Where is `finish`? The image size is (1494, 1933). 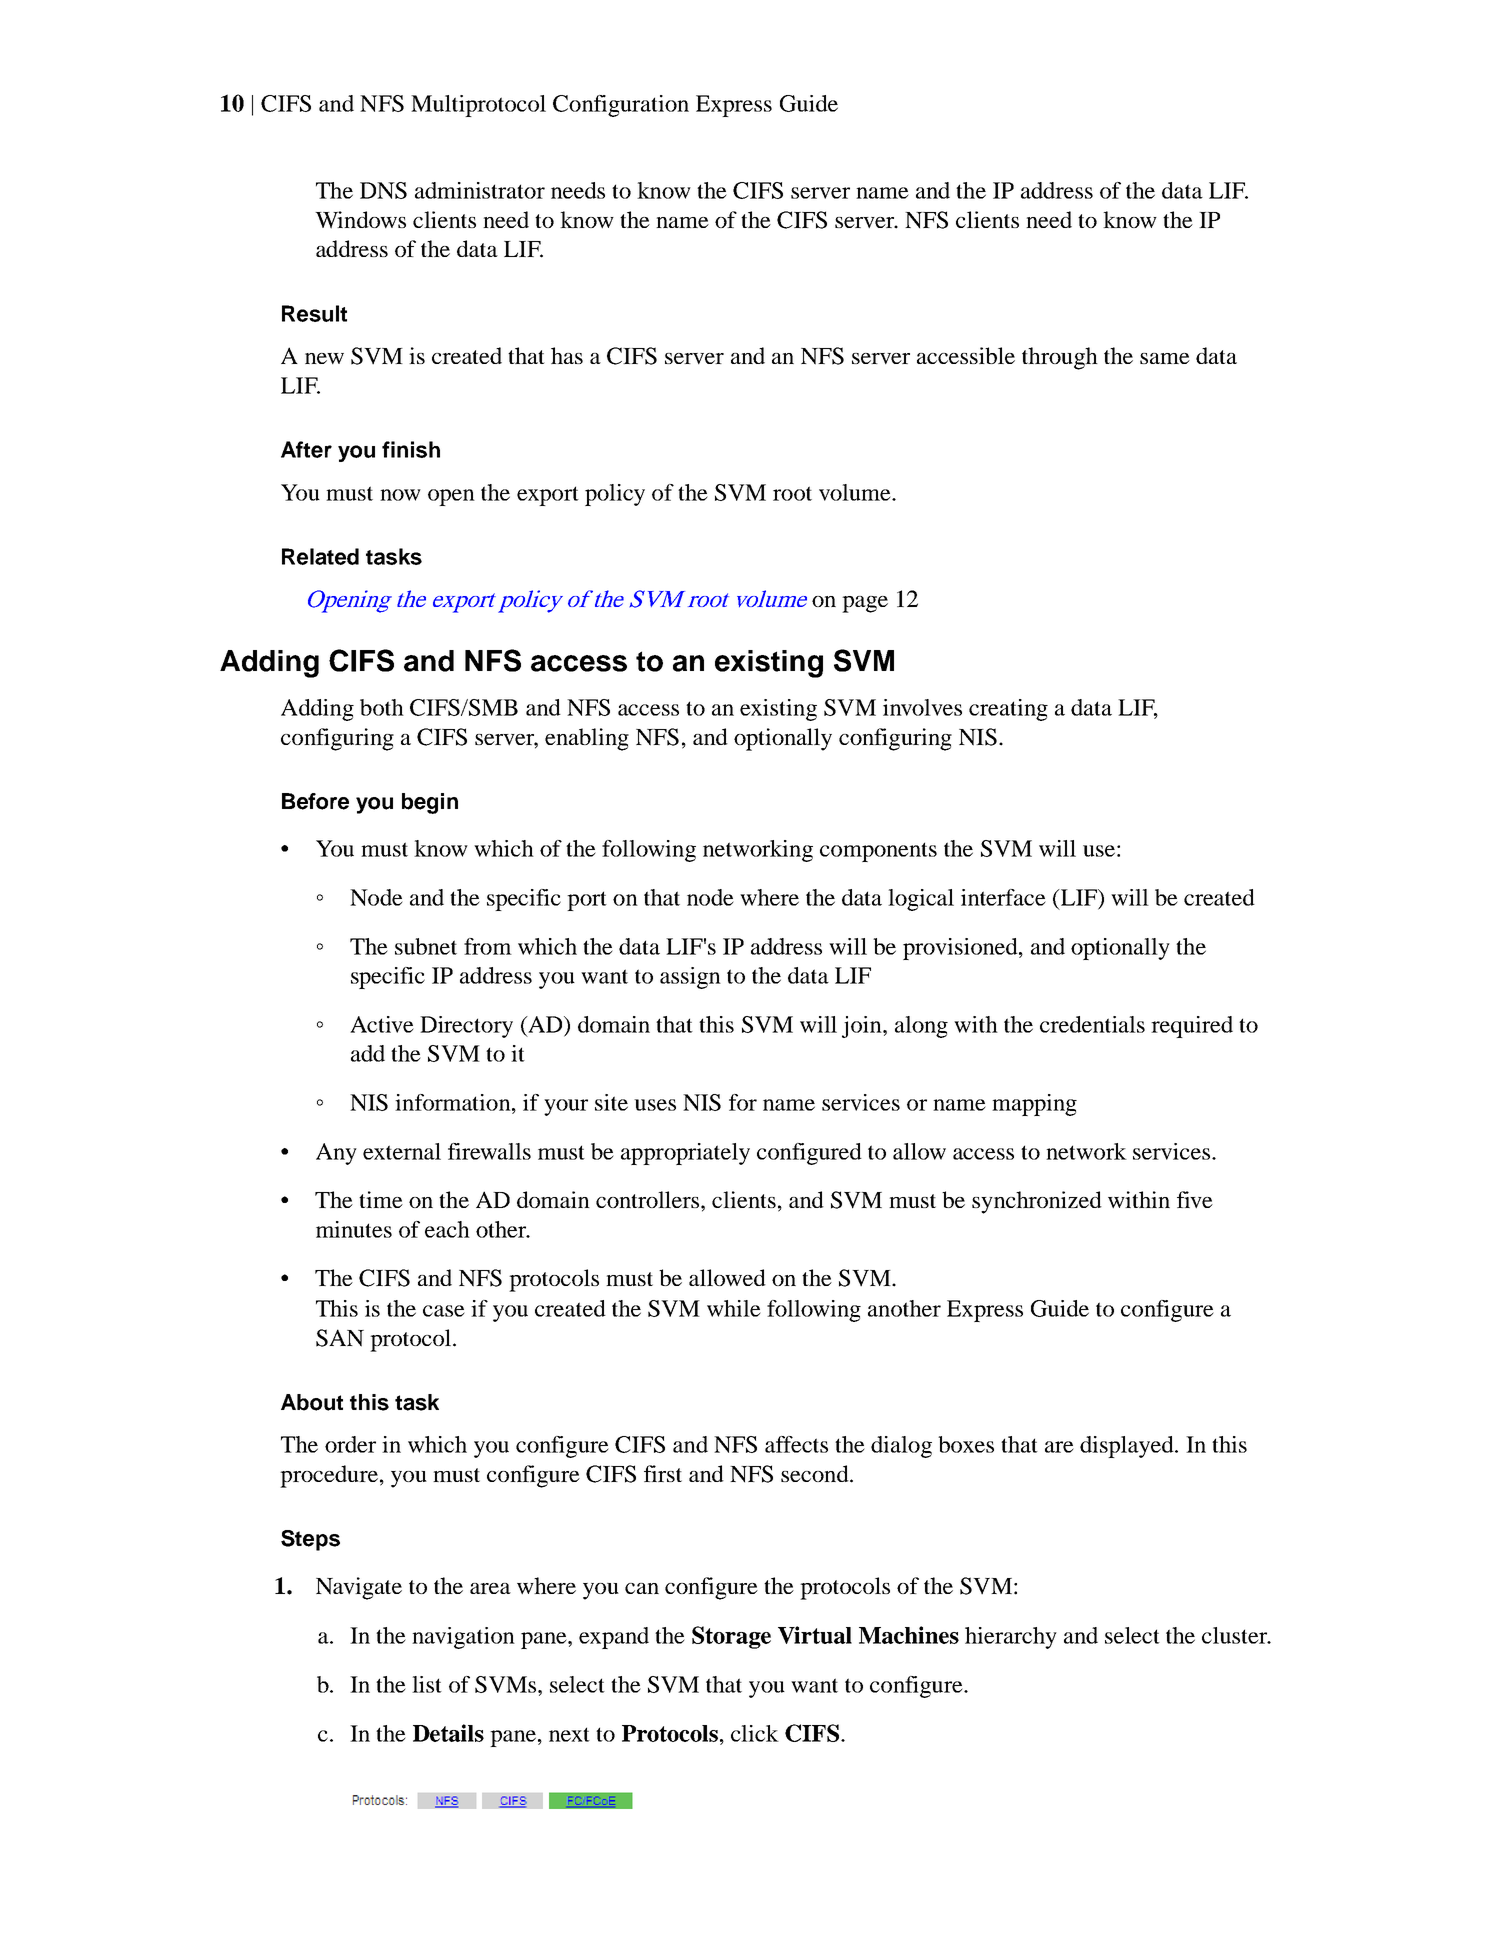
finish is located at coordinates (411, 449).
